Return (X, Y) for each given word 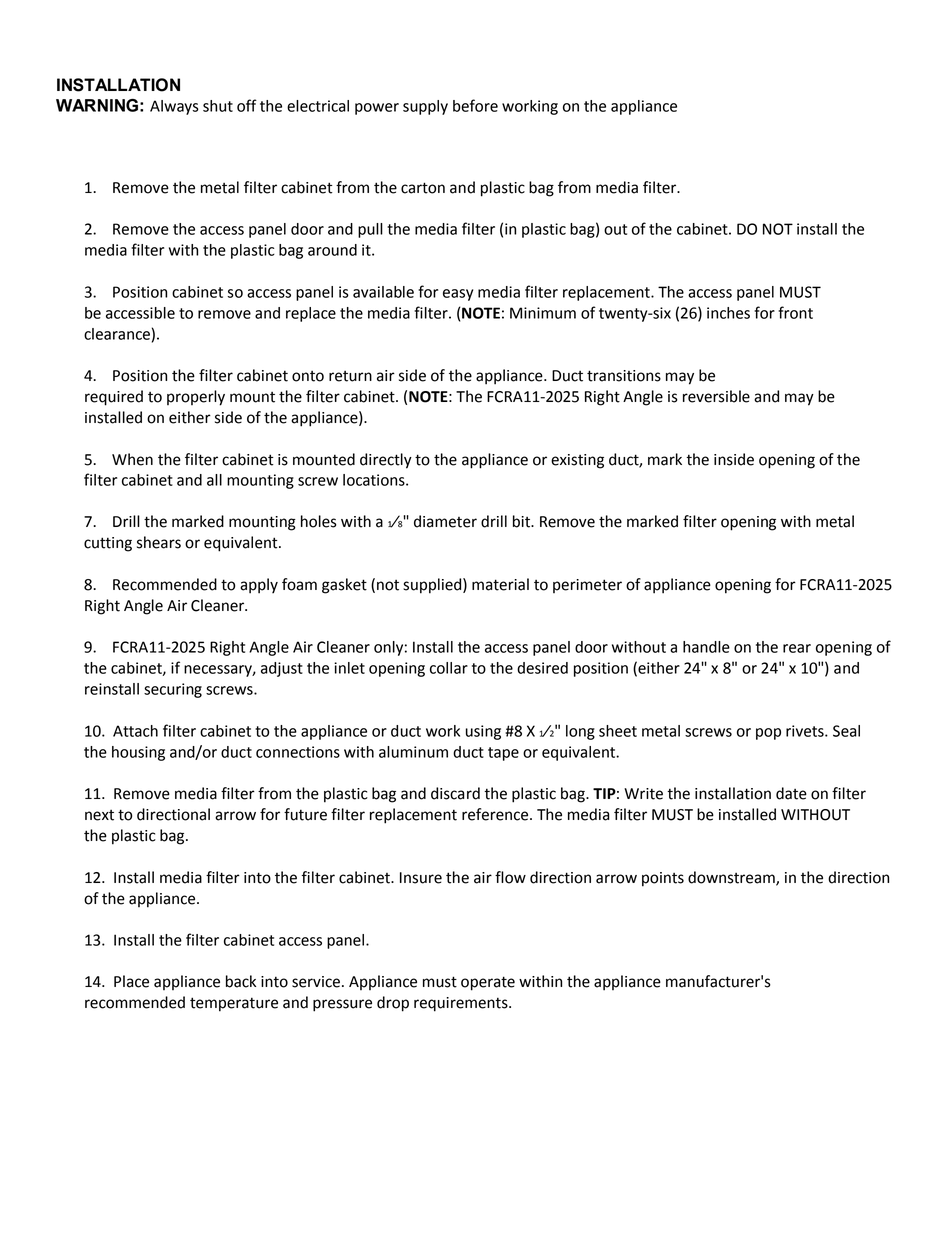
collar (449, 668)
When (132, 459)
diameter (445, 521)
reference (496, 814)
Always (174, 107)
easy (458, 295)
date (791, 793)
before (475, 105)
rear (797, 648)
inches (728, 313)
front (795, 312)
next (99, 815)
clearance (117, 334)
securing (173, 690)
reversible (716, 396)
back (241, 981)
